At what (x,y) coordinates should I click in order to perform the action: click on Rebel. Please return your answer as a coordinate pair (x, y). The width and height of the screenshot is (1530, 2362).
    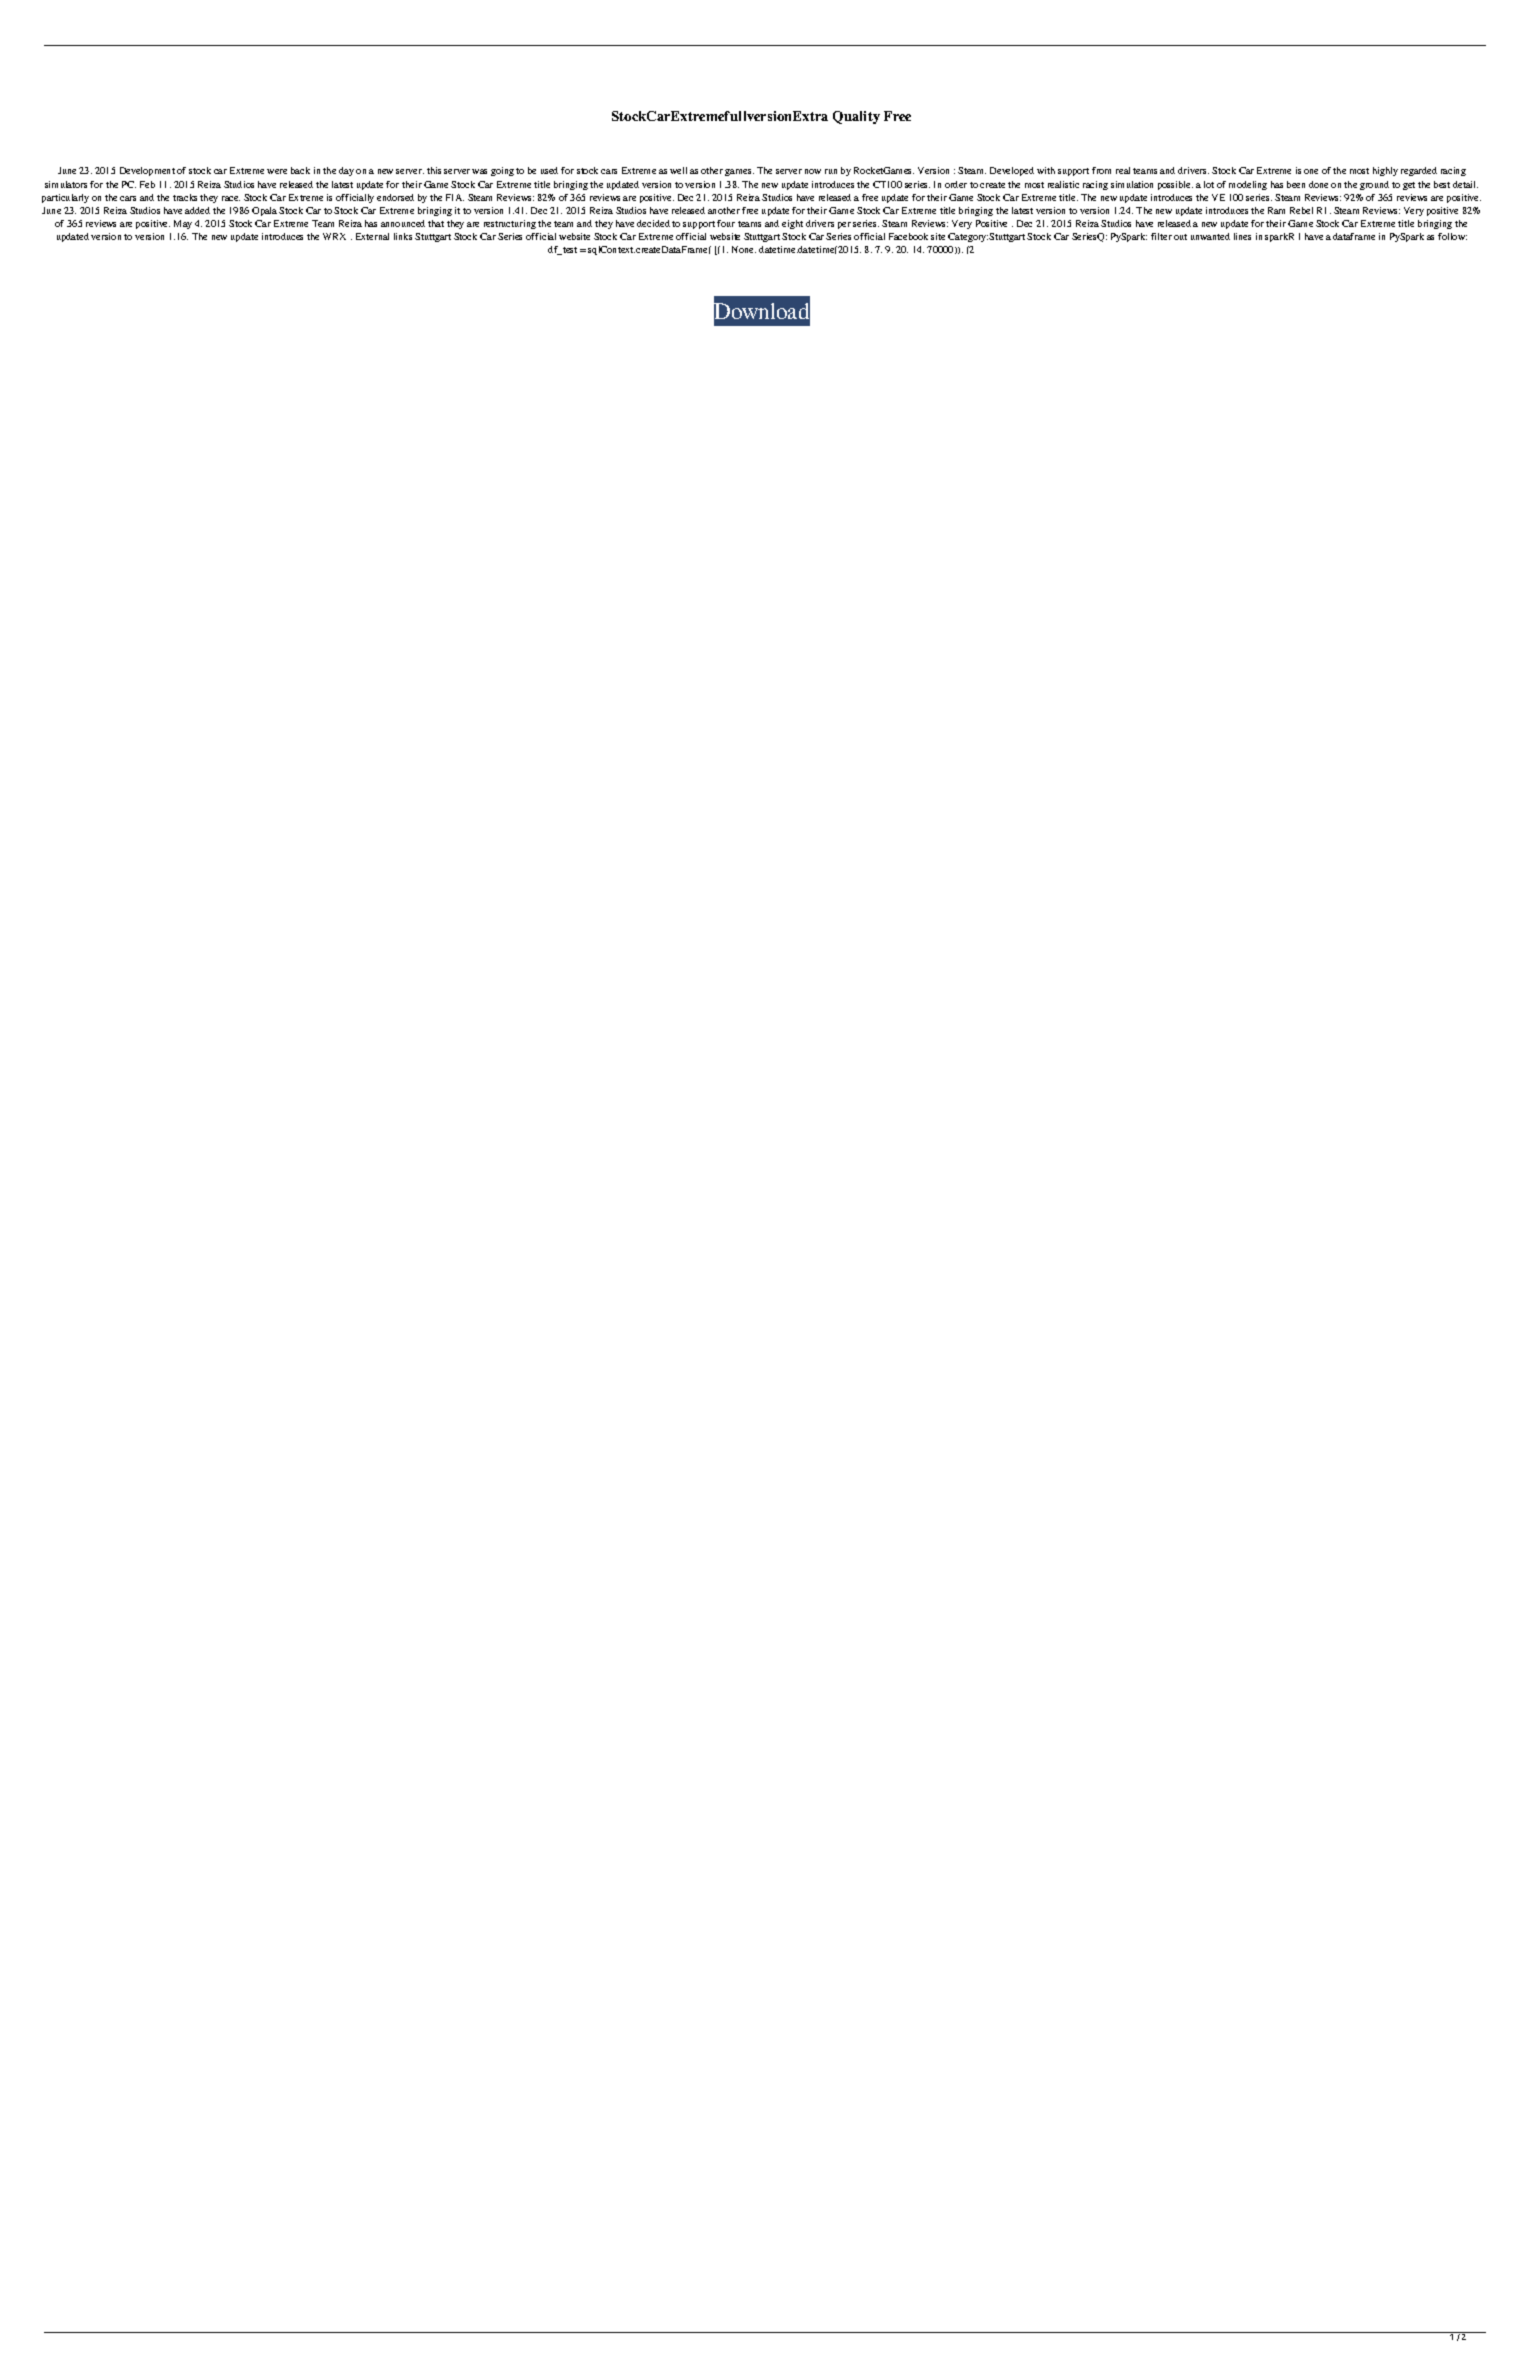
    Looking at the image, I should click on (1301, 210).
